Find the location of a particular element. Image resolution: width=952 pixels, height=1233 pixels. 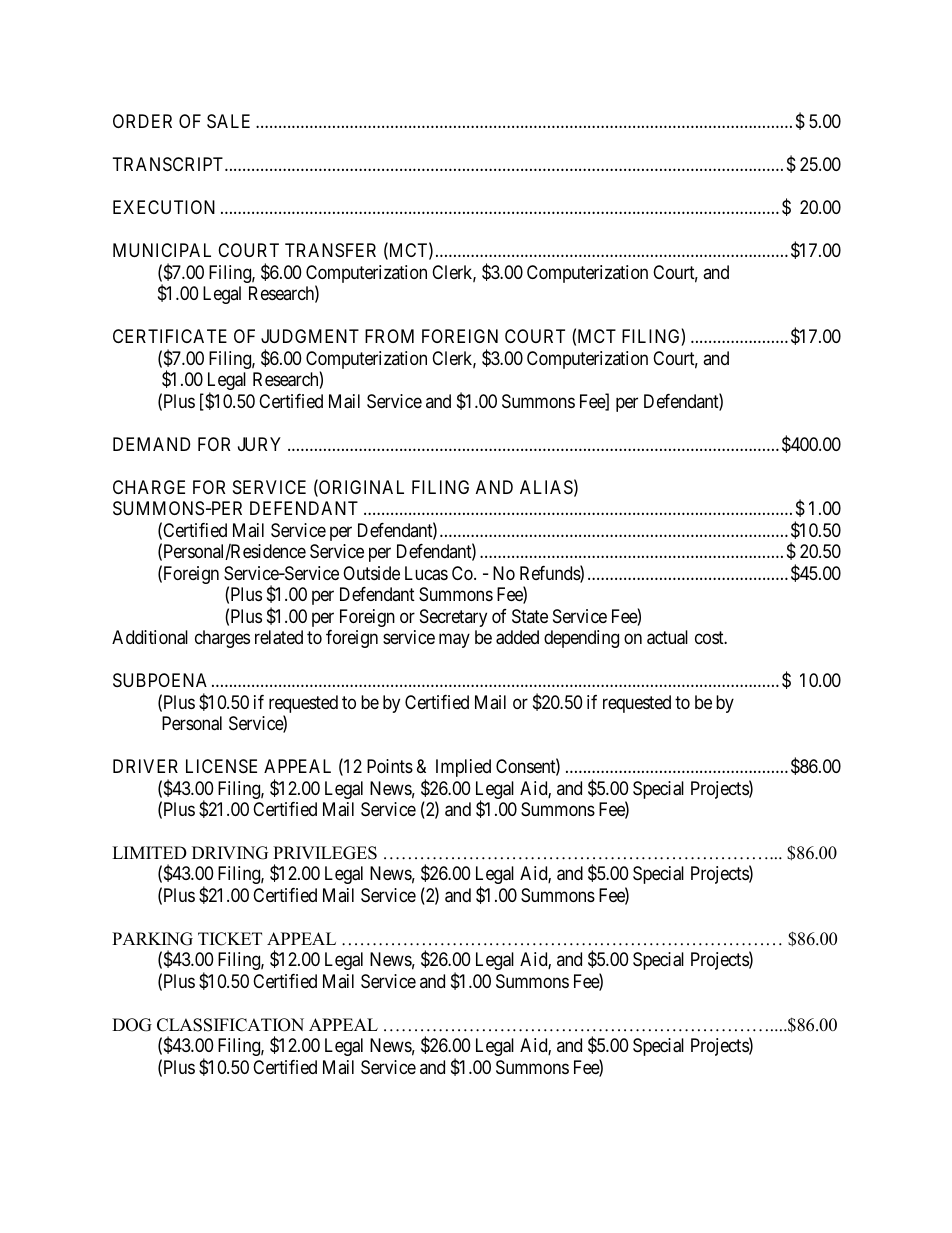

FROM is located at coordinates (389, 336).
